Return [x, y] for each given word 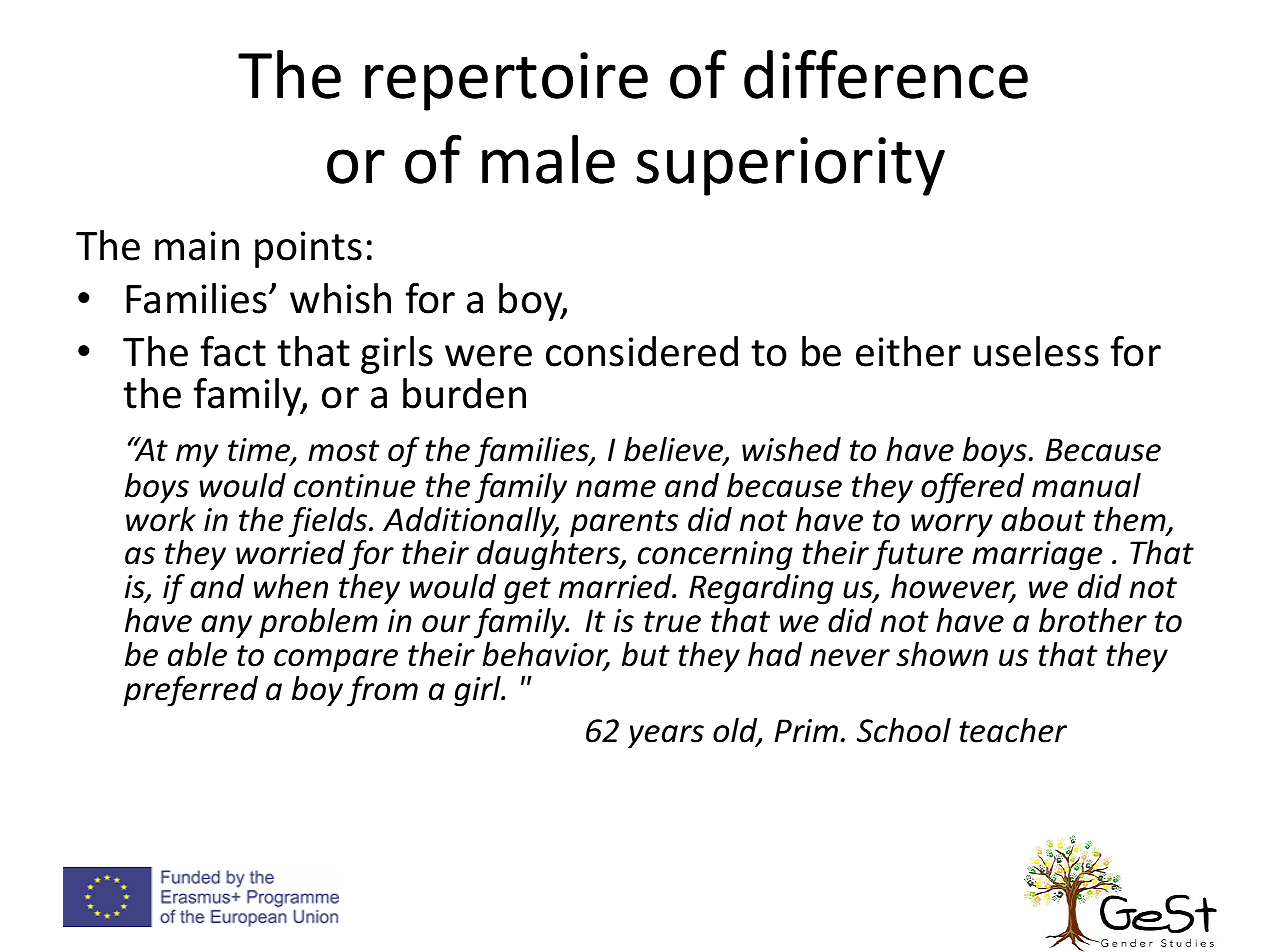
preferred [190, 691]
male [548, 159]
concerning [715, 556]
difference [886, 74]
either [908, 351]
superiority [790, 166]
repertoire [506, 81]
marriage [1037, 556]
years [666, 737]
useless [1036, 351]
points [308, 249]
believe [674, 450]
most [344, 451]
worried [290, 552]
